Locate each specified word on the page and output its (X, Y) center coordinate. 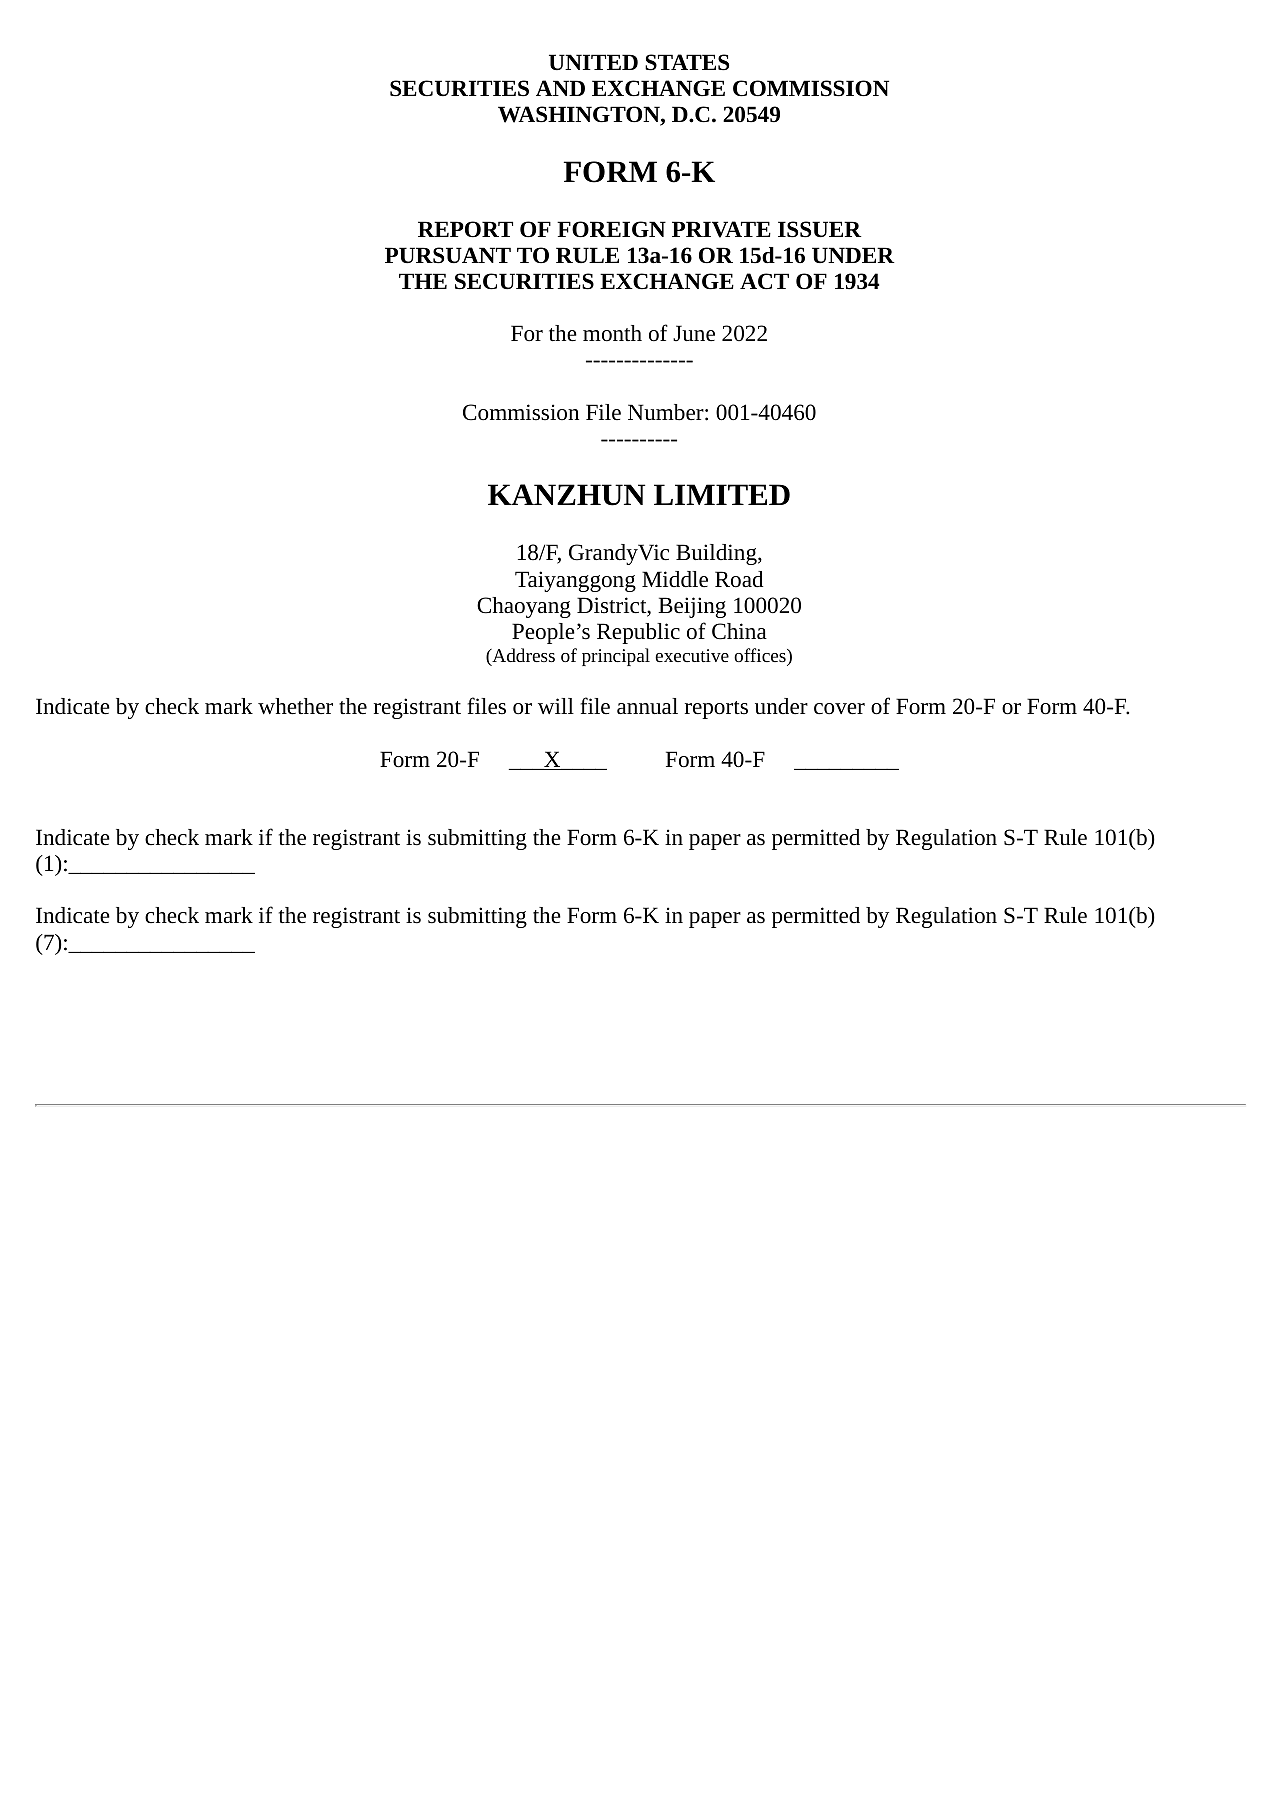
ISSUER (820, 229)
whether (295, 706)
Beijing (692, 607)
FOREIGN (611, 229)
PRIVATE (721, 229)
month (612, 333)
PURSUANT (448, 255)
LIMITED (722, 494)
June (694, 333)
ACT (764, 281)
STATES (687, 62)
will (556, 706)
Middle (675, 579)
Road (739, 579)
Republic (638, 633)
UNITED (593, 62)
